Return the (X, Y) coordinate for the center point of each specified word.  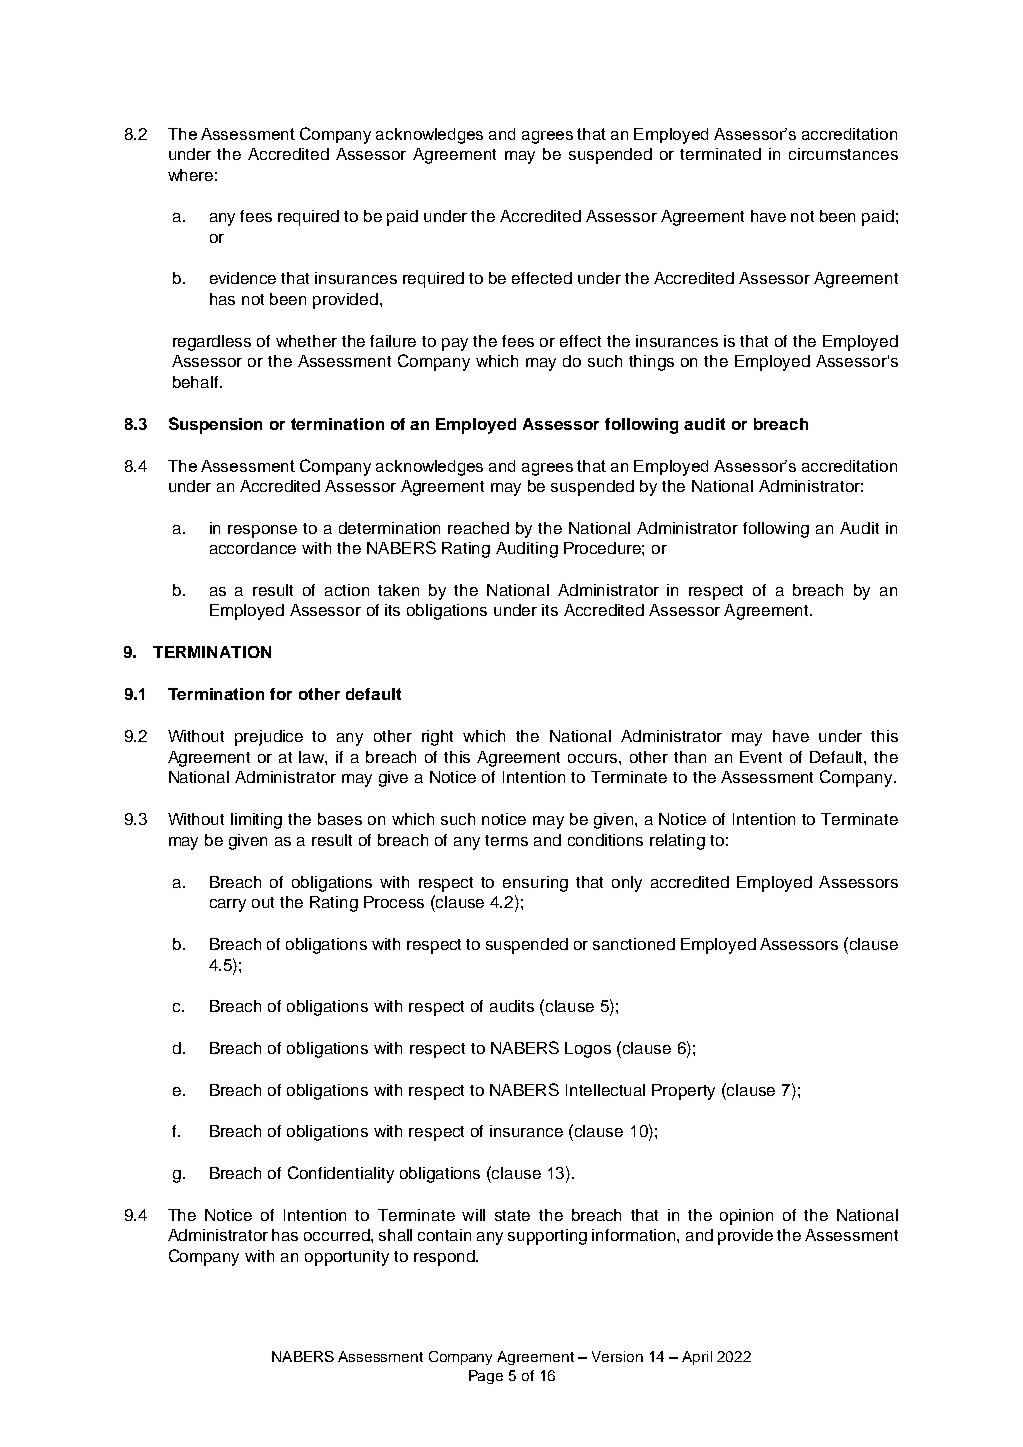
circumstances (843, 154)
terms (506, 840)
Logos (588, 1050)
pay (455, 344)
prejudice (269, 738)
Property (683, 1092)
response (262, 531)
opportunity (347, 1258)
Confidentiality (341, 1174)
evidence (243, 278)
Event (761, 757)
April (697, 1358)
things (651, 363)
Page (486, 1377)
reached (478, 528)
